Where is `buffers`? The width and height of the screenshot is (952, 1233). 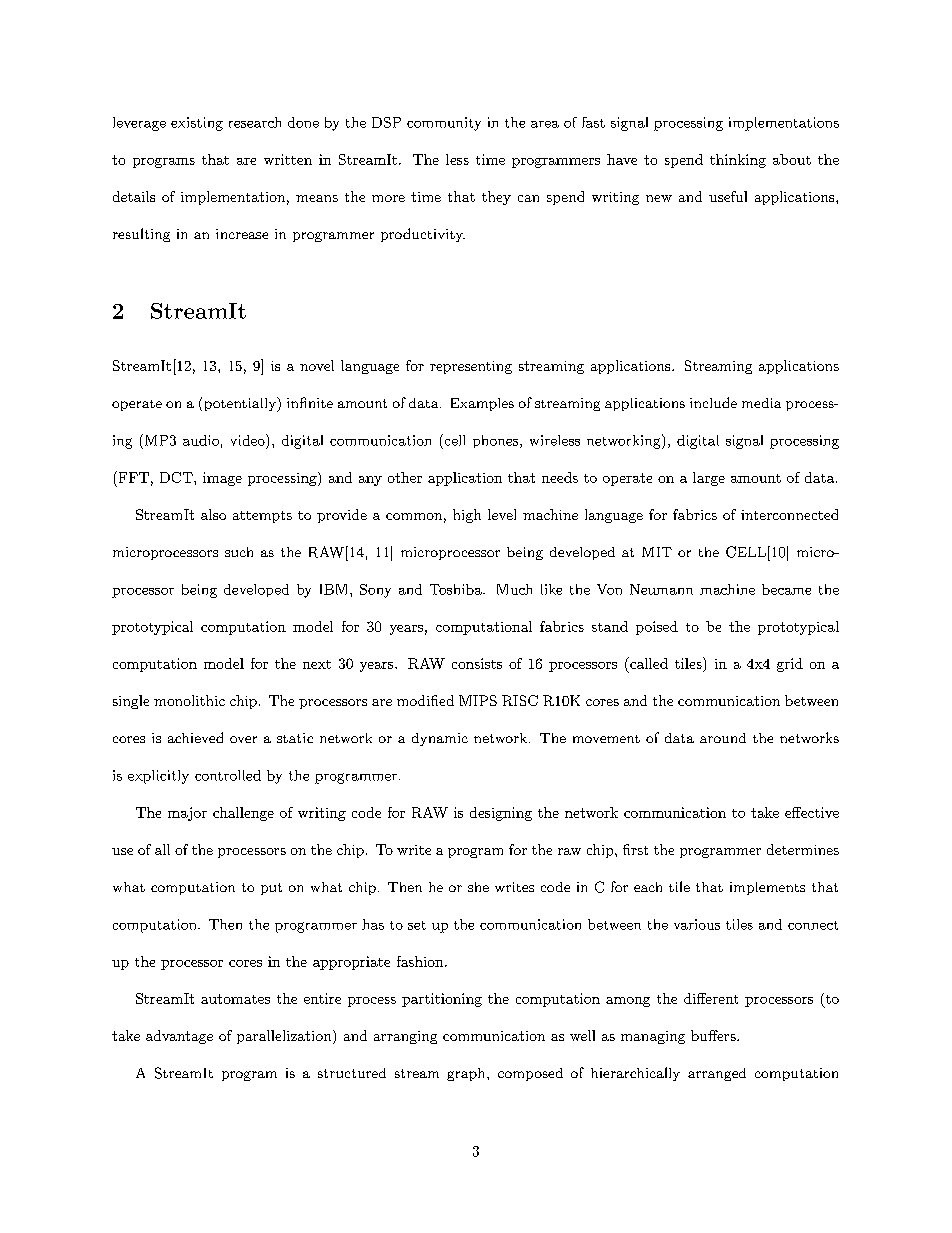 buffers is located at coordinates (714, 1035).
